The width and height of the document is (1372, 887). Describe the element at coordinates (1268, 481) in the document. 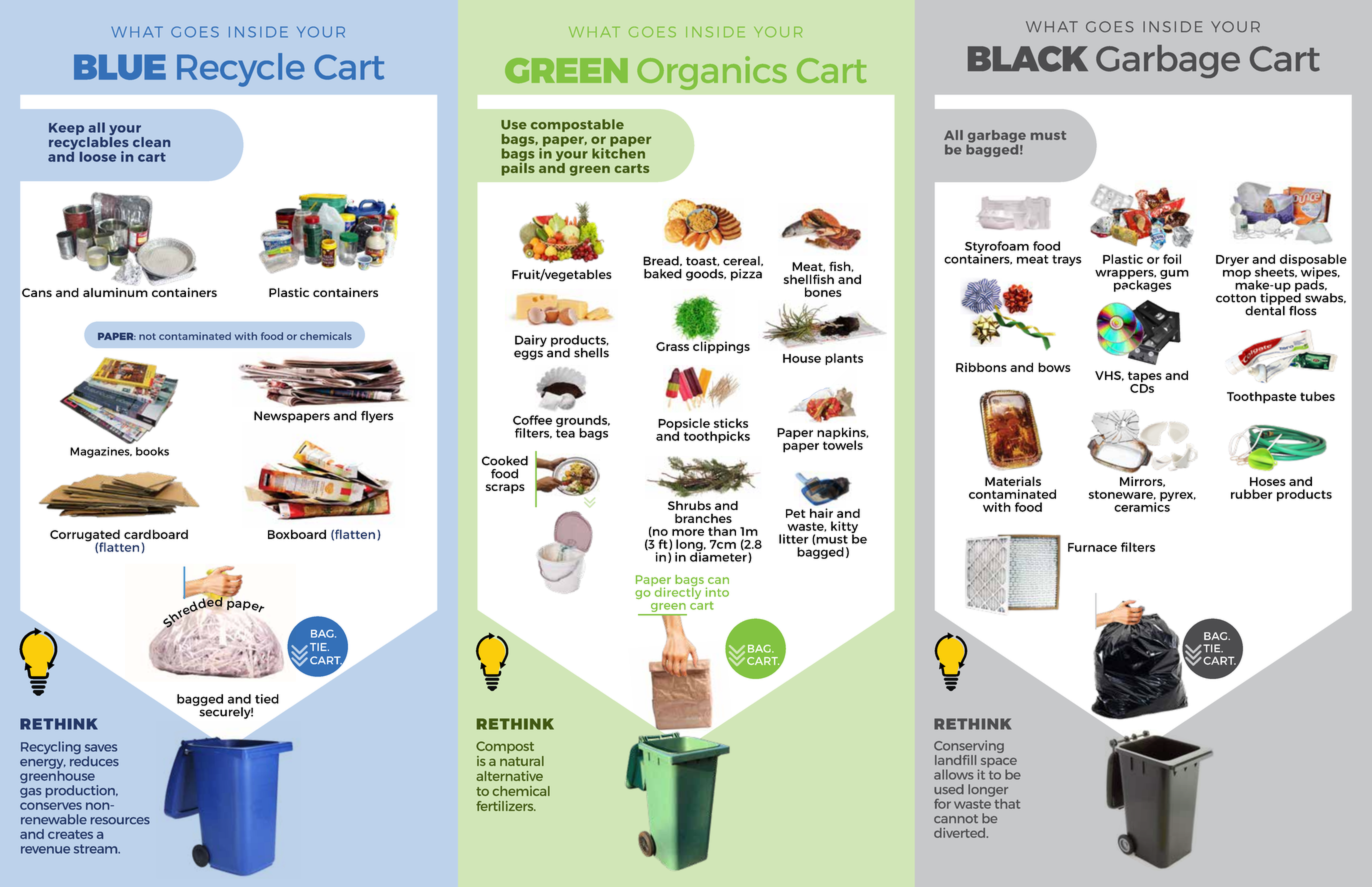

I see `Hoses` at that location.
